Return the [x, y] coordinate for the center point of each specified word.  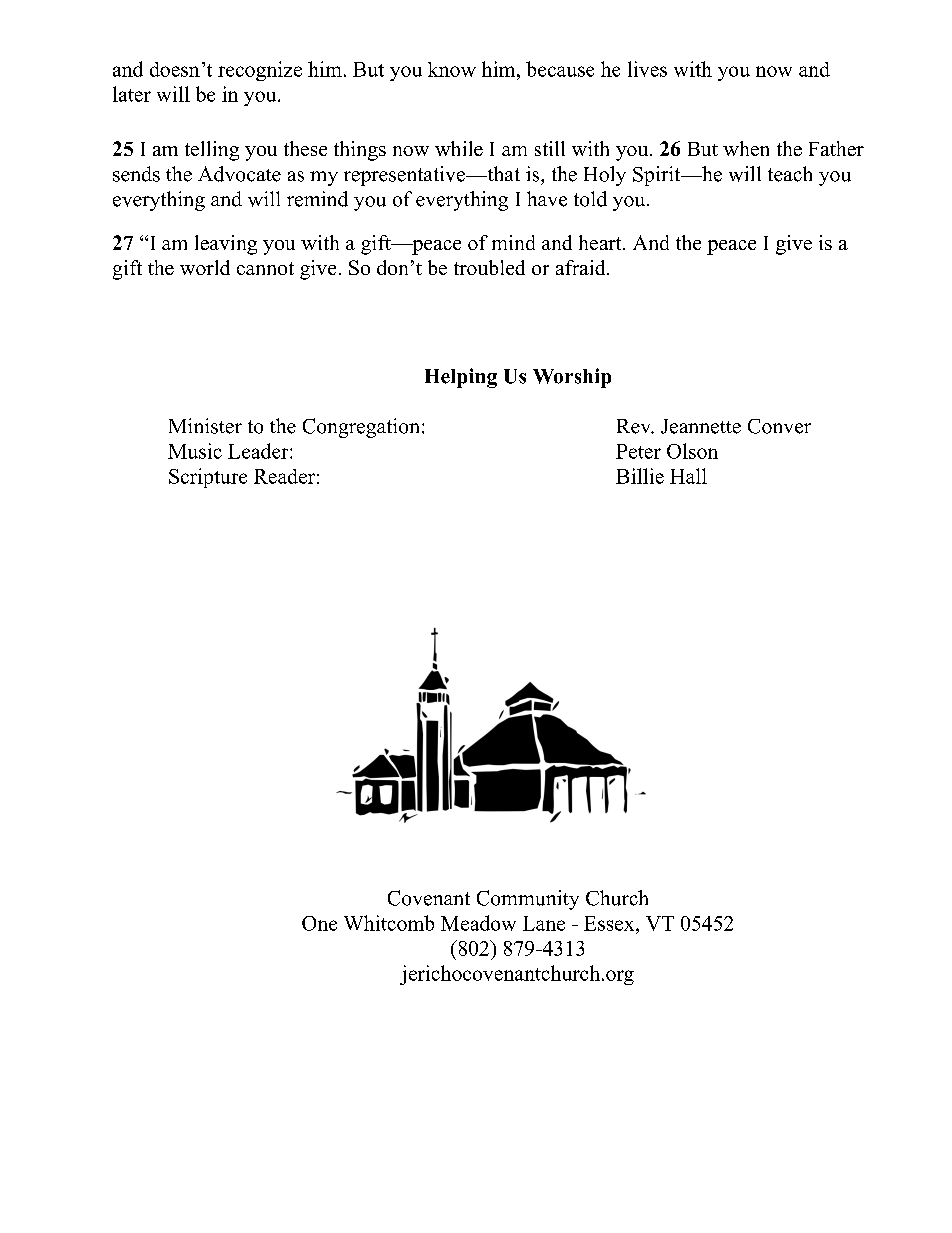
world [205, 267]
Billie [640, 476]
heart [601, 242]
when [746, 148]
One [319, 923]
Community [528, 900]
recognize [260, 71]
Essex [610, 923]
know [452, 69]
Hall [688, 476]
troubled [489, 267]
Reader [284, 476]
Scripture [208, 478]
